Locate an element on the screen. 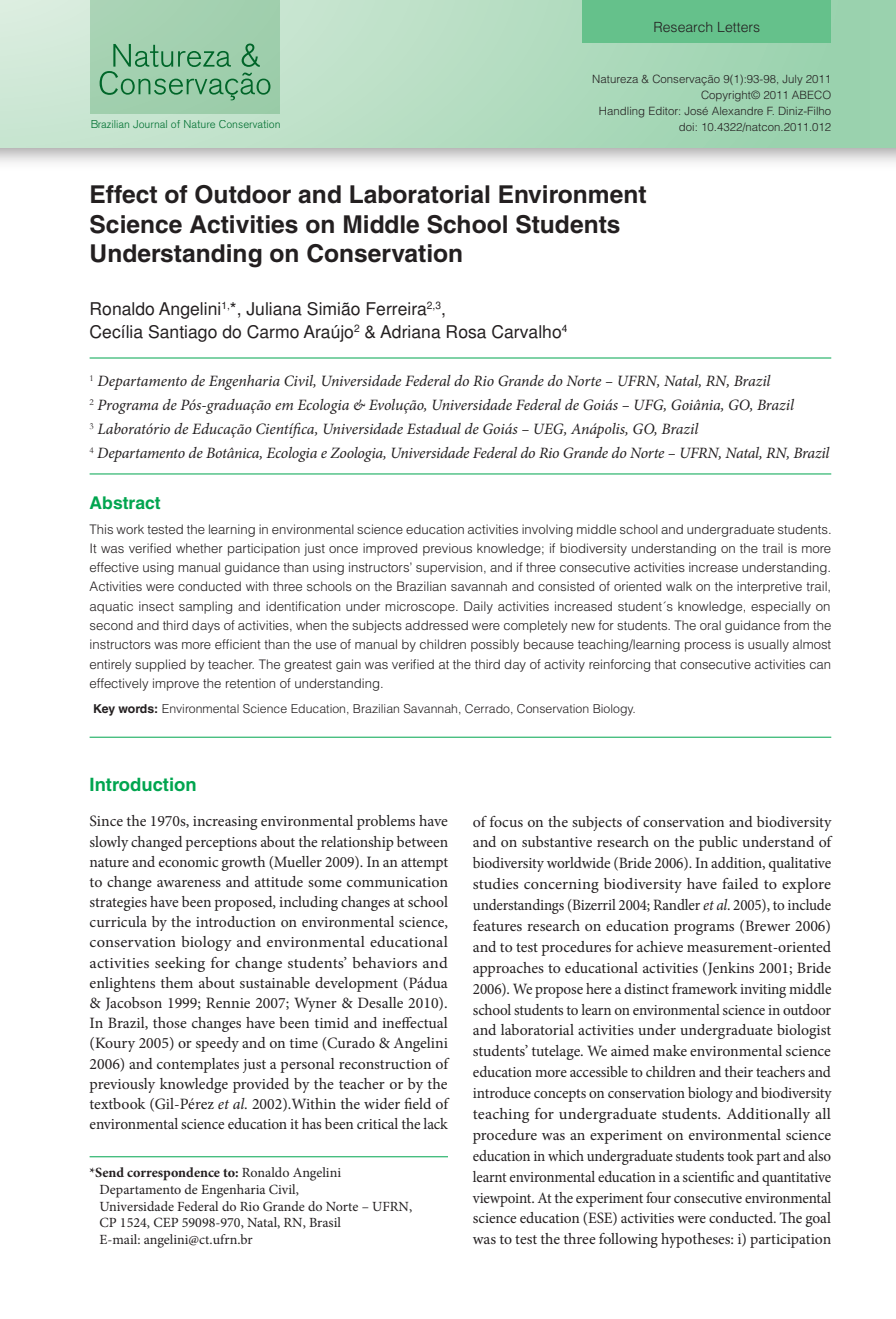 The image size is (896, 1319). awareness is located at coordinates (189, 883).
